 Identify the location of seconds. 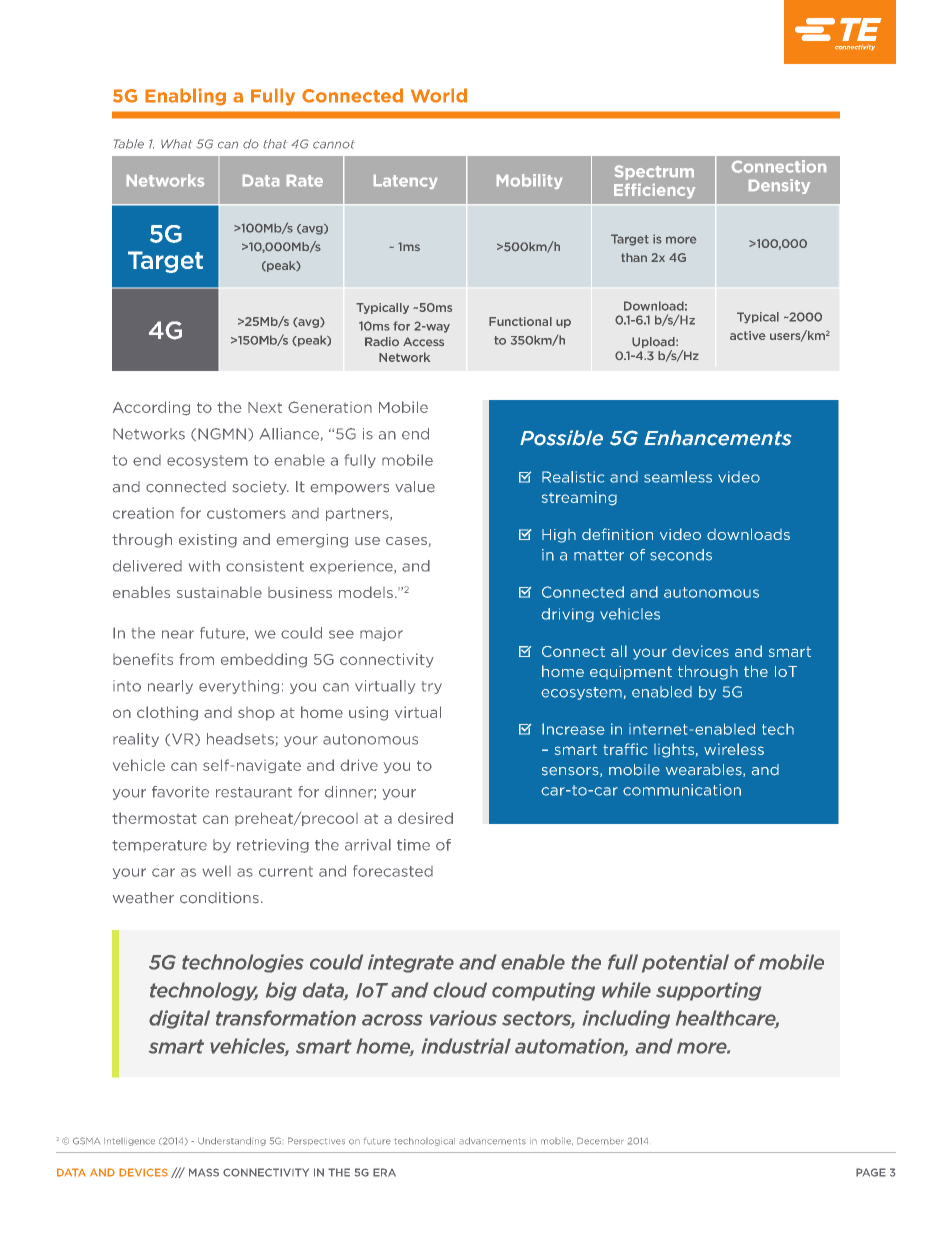
(681, 555).
